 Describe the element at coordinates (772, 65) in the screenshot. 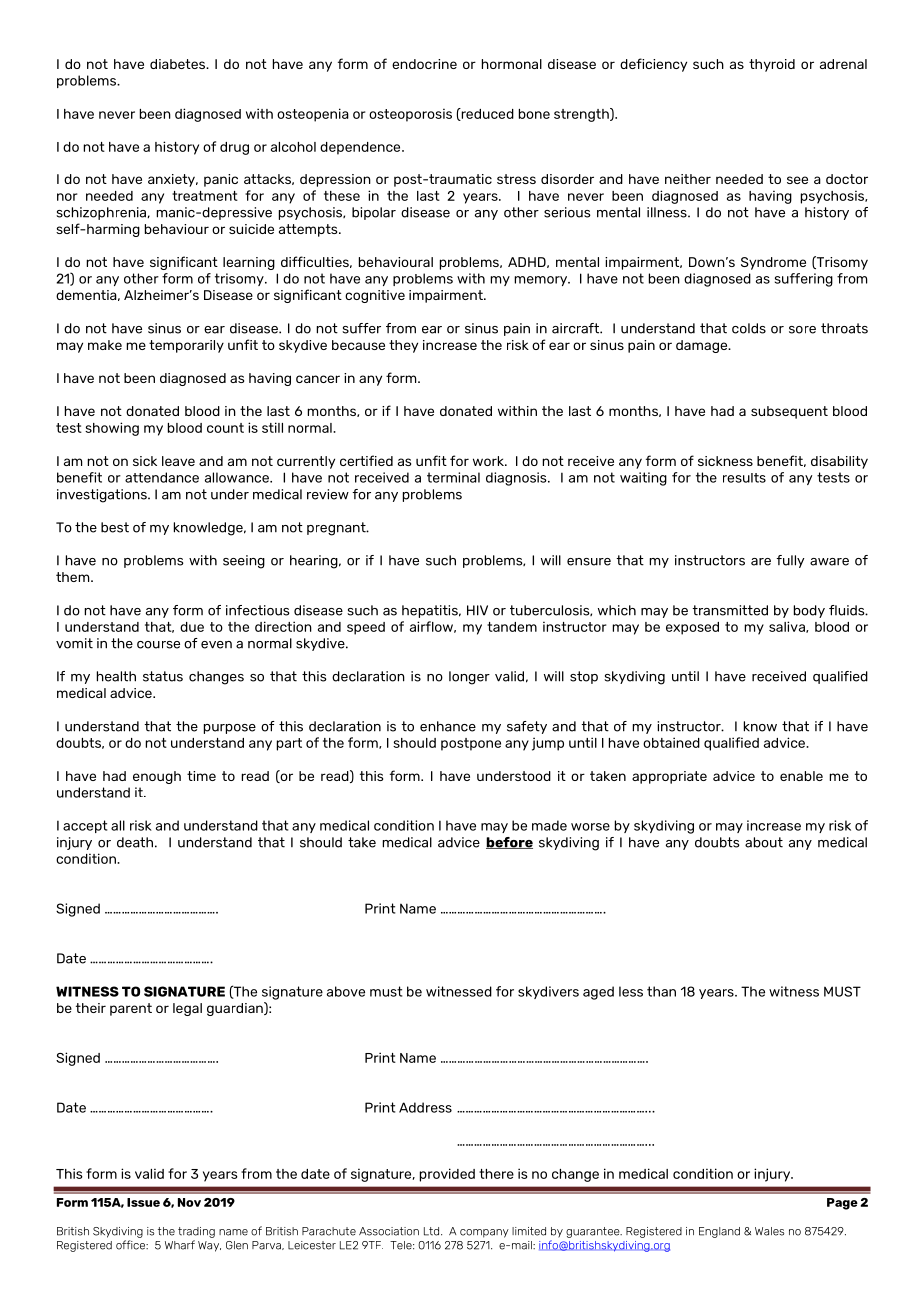

I see `thyroid` at that location.
